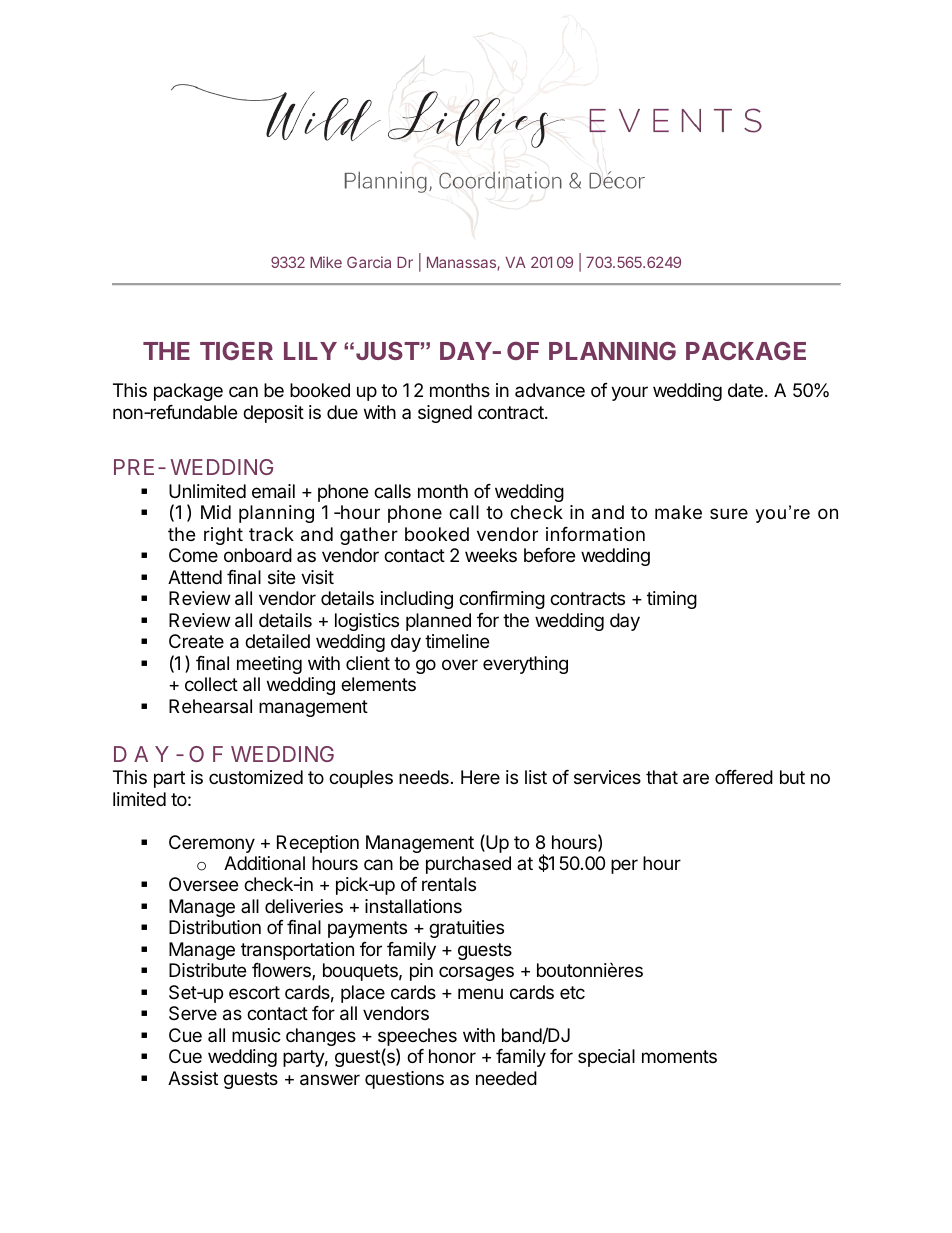 The image size is (952, 1233). What do you see at coordinates (256, 1035) in the document?
I see `music` at bounding box center [256, 1035].
